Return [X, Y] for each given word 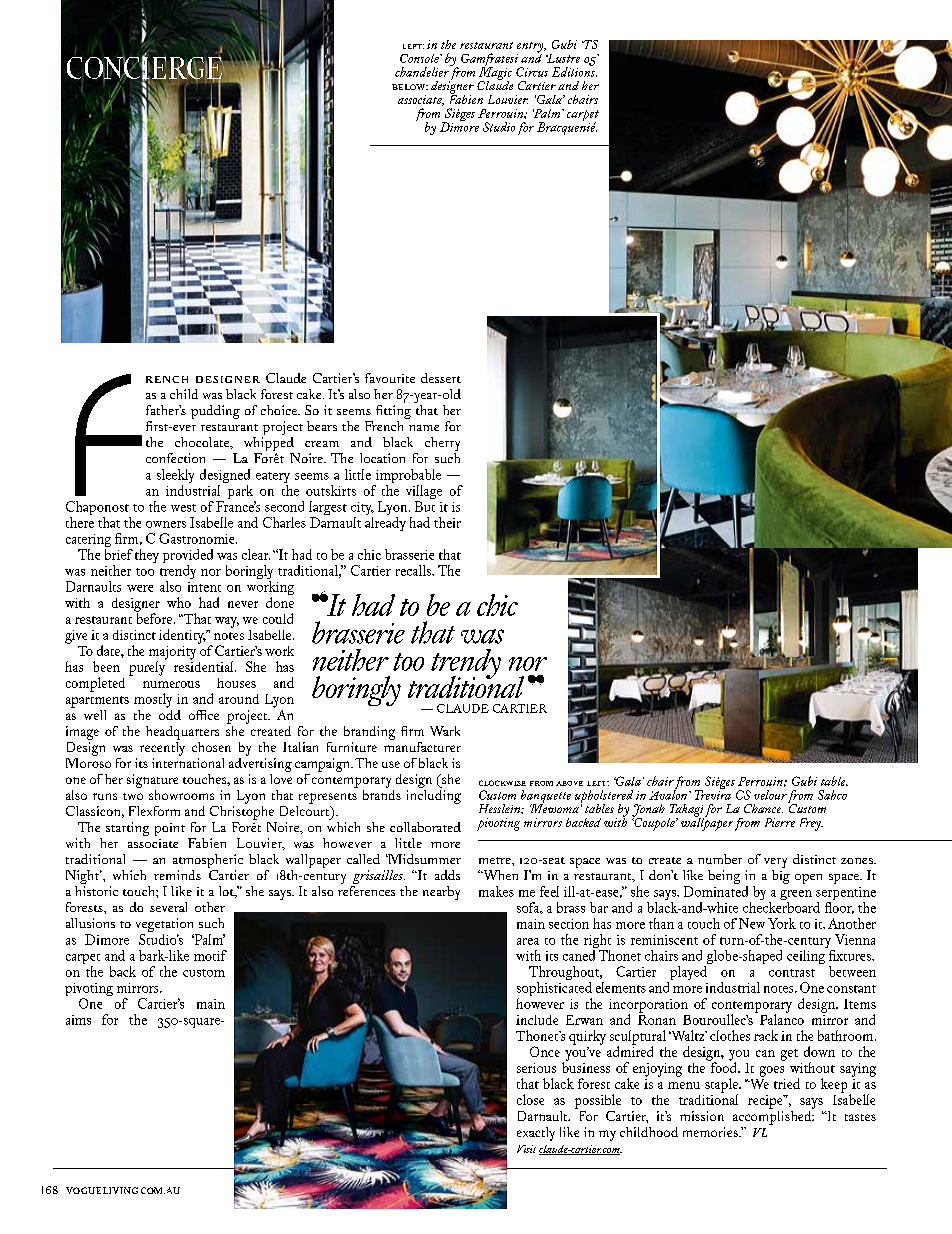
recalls [414, 570]
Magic [495, 73]
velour [770, 795]
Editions [574, 71]
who [179, 602]
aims [78, 1020]
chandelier [422, 72]
